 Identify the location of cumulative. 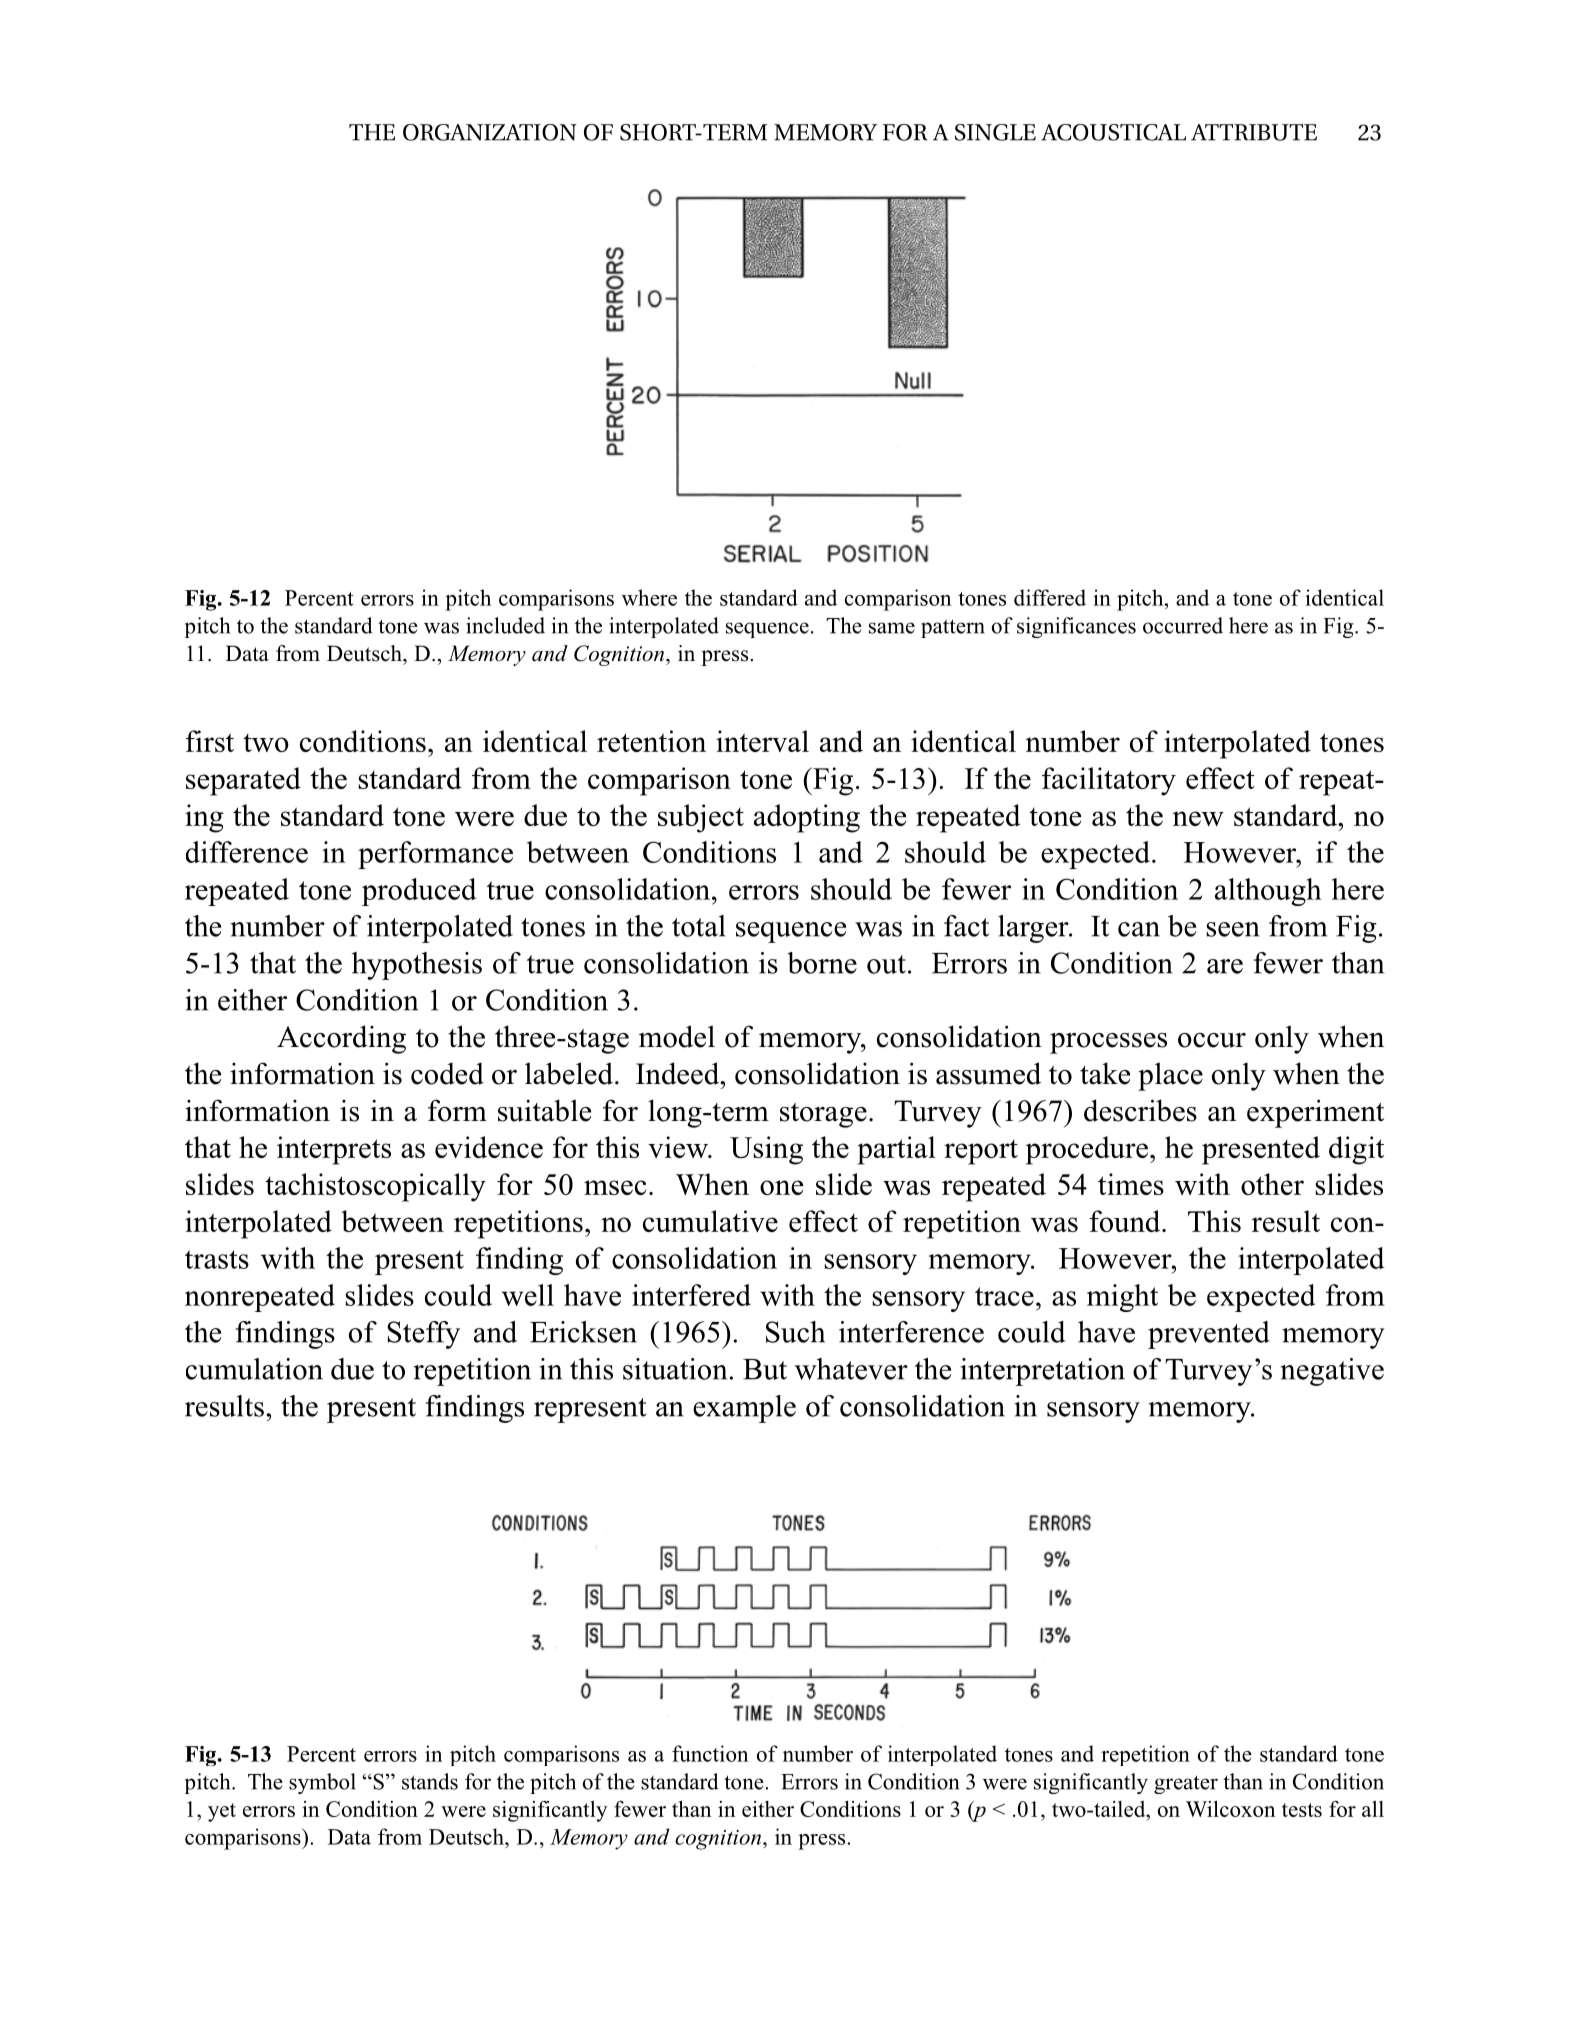
(710, 1221).
